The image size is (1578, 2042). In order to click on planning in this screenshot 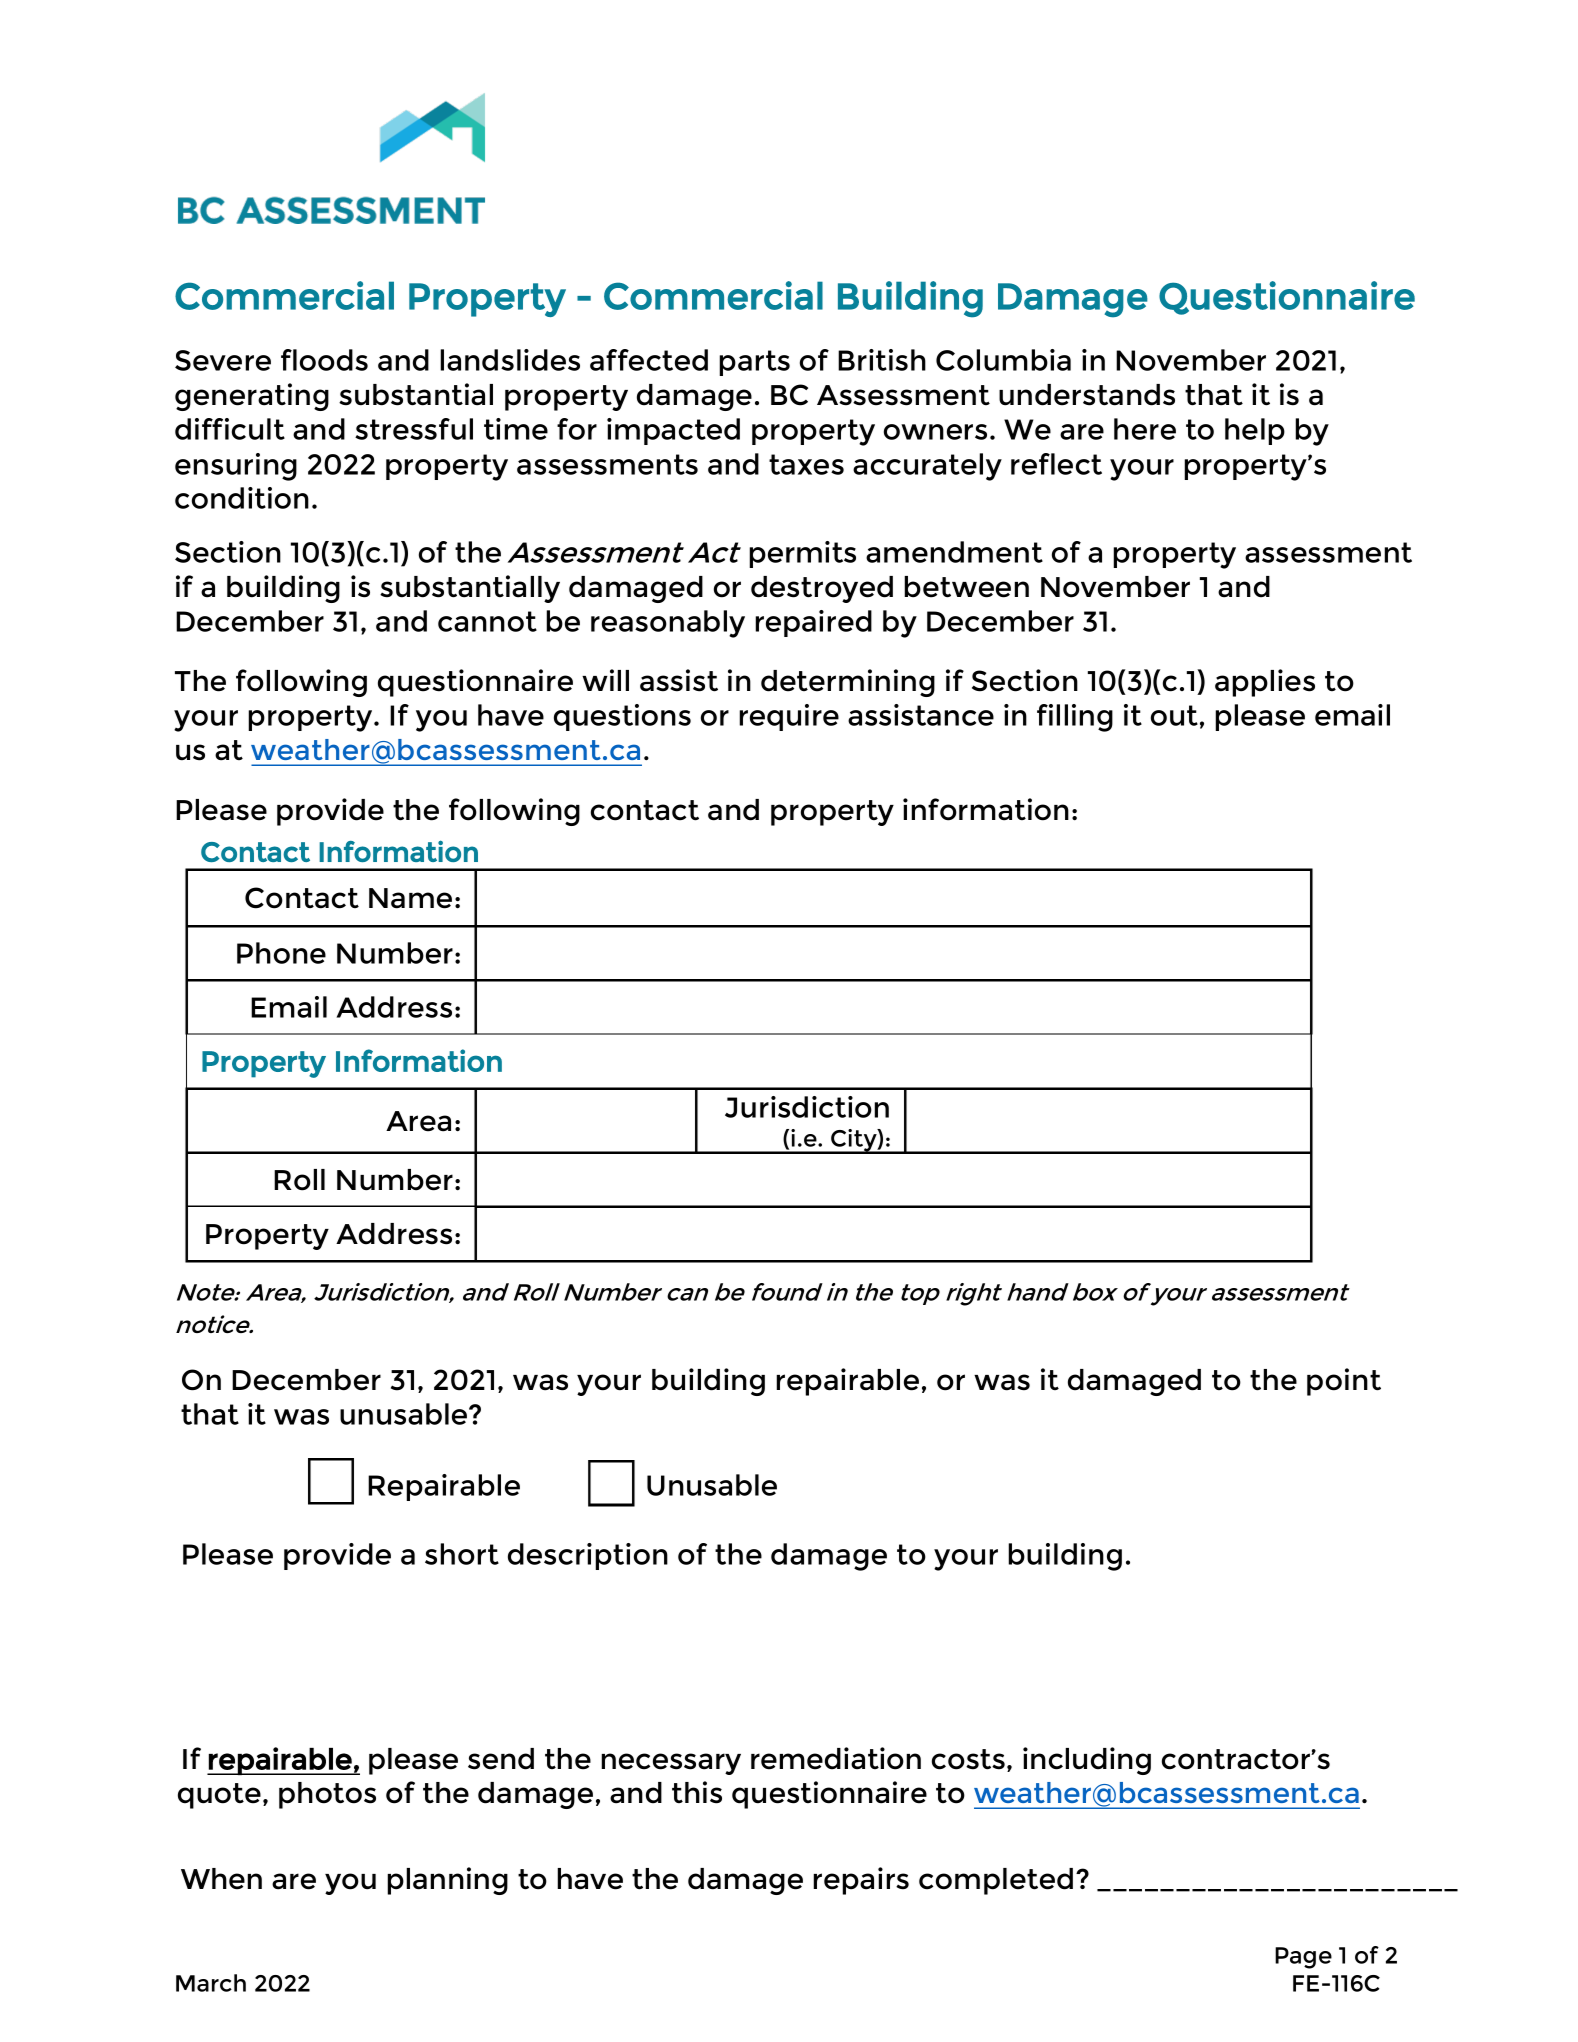, I will do `click(447, 1881)`.
